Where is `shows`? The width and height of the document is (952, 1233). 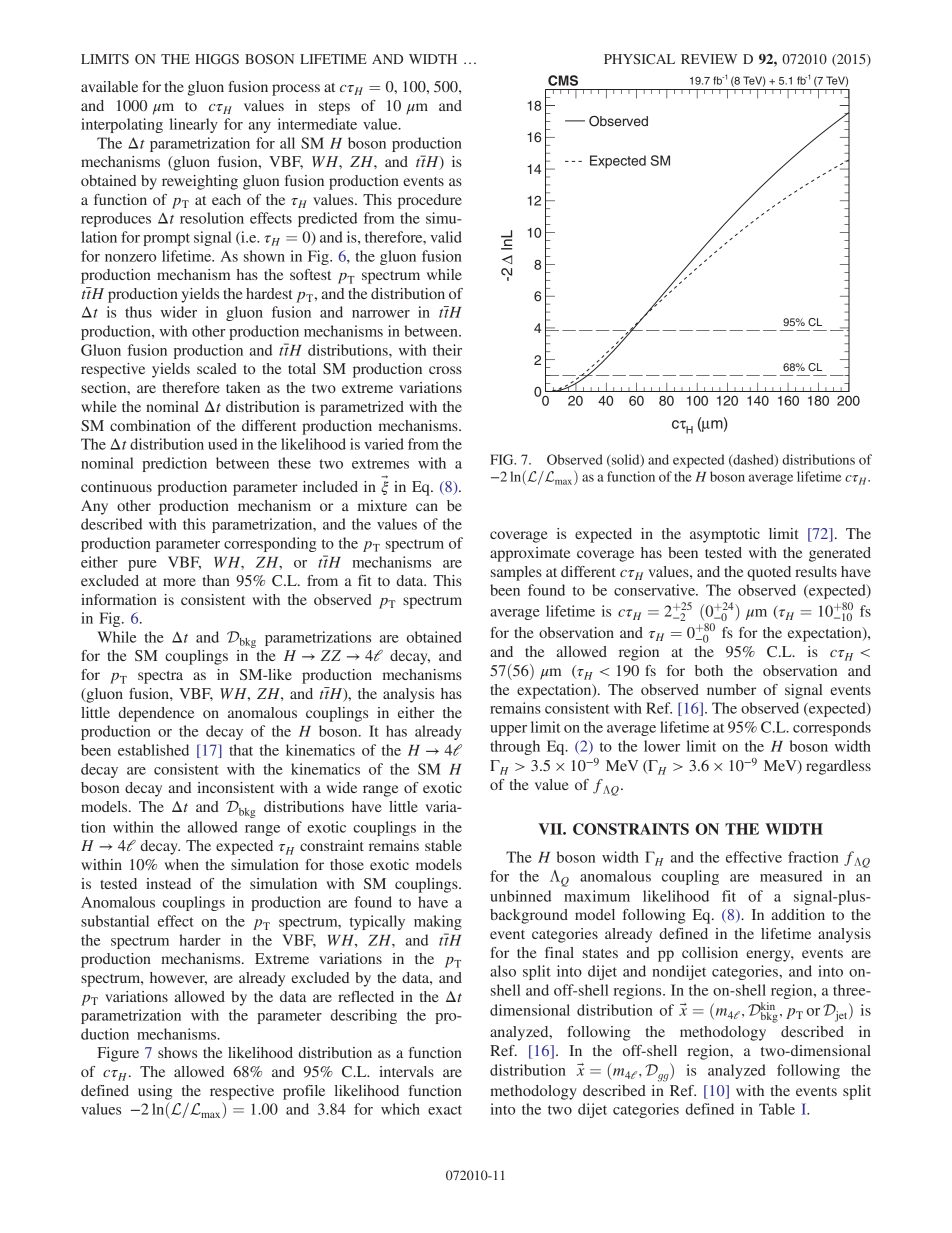 shows is located at coordinates (177, 1052).
